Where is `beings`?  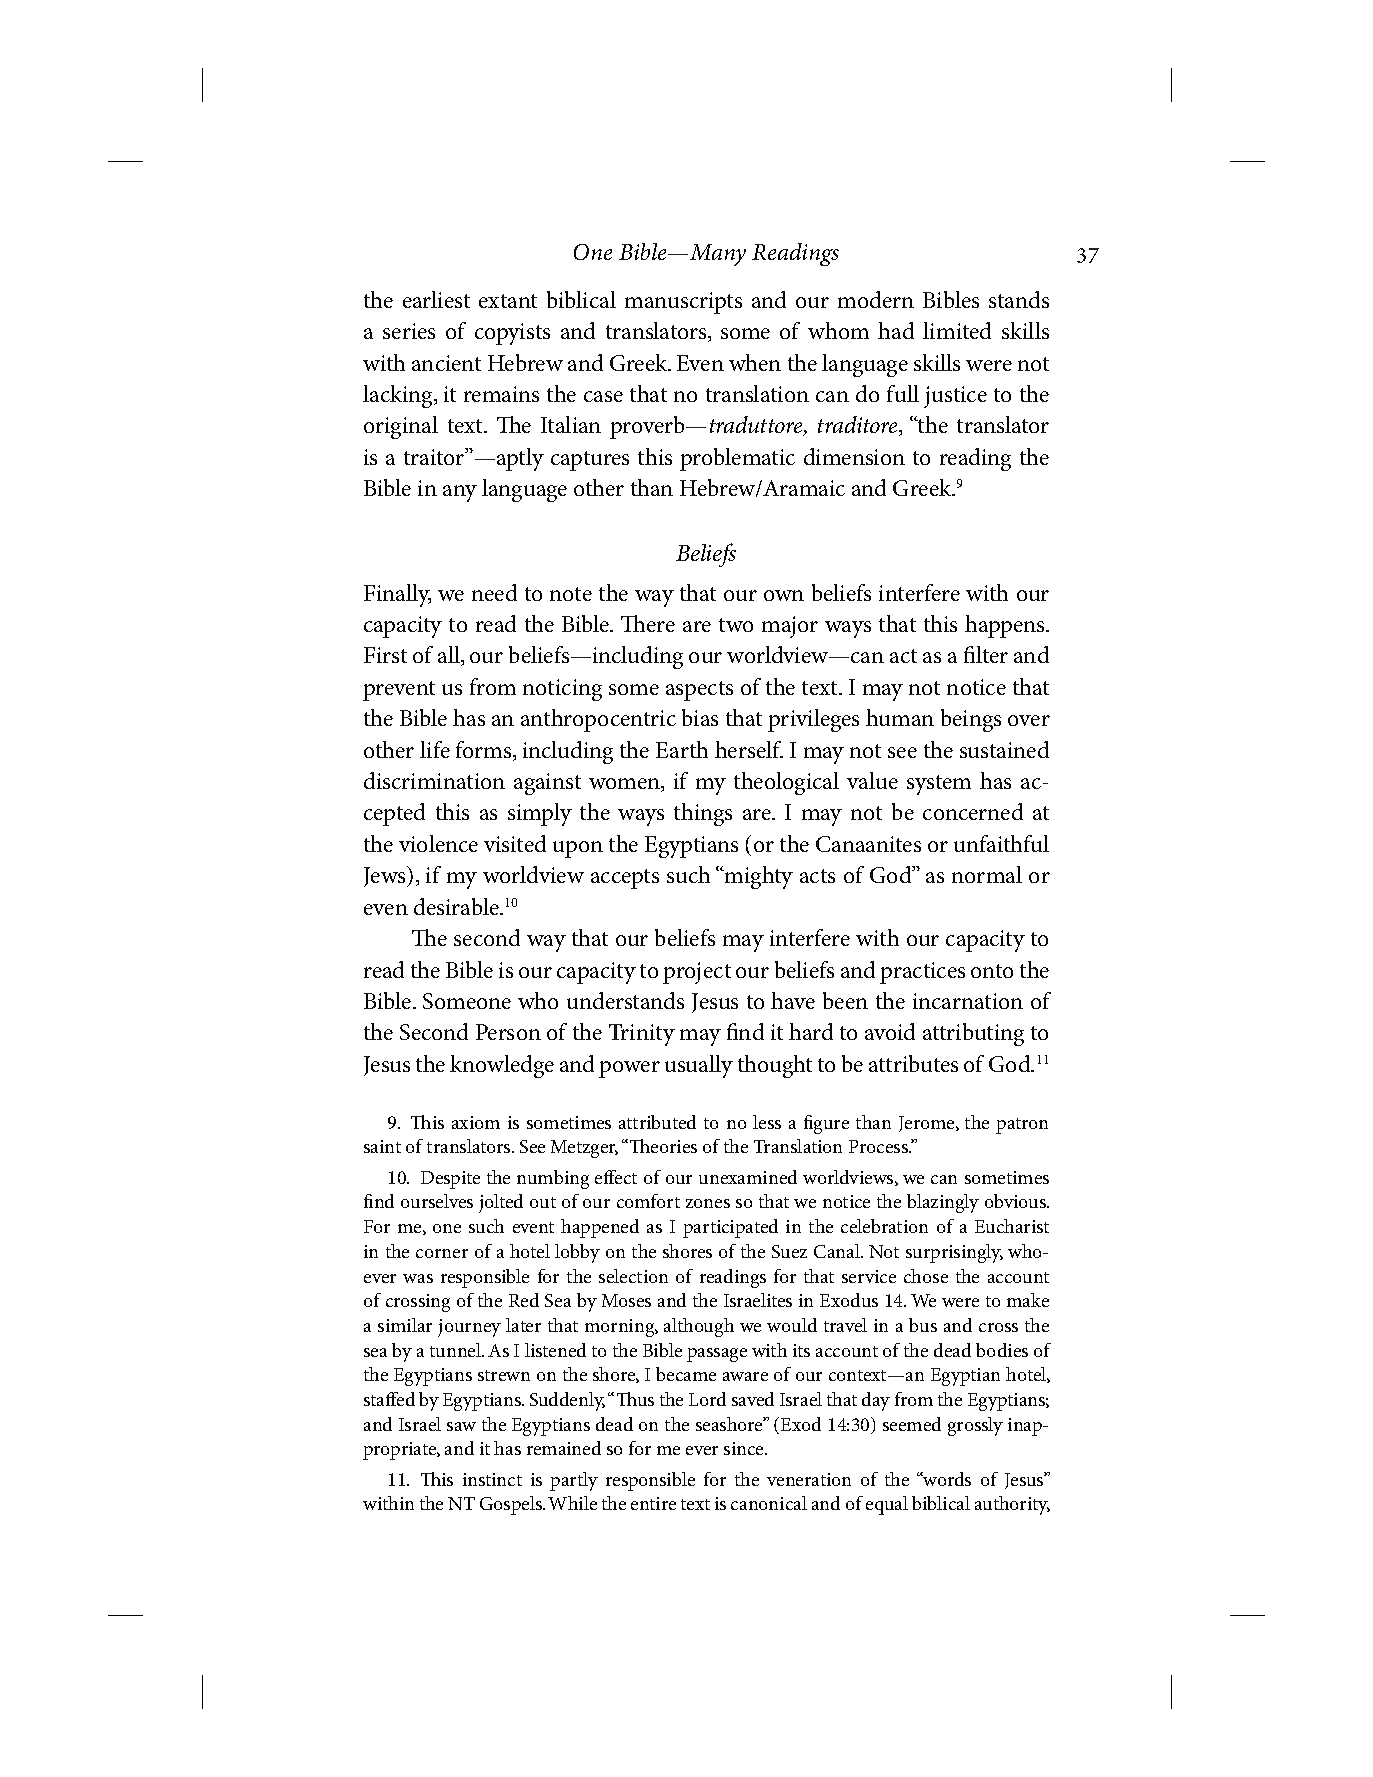 beings is located at coordinates (971, 720).
